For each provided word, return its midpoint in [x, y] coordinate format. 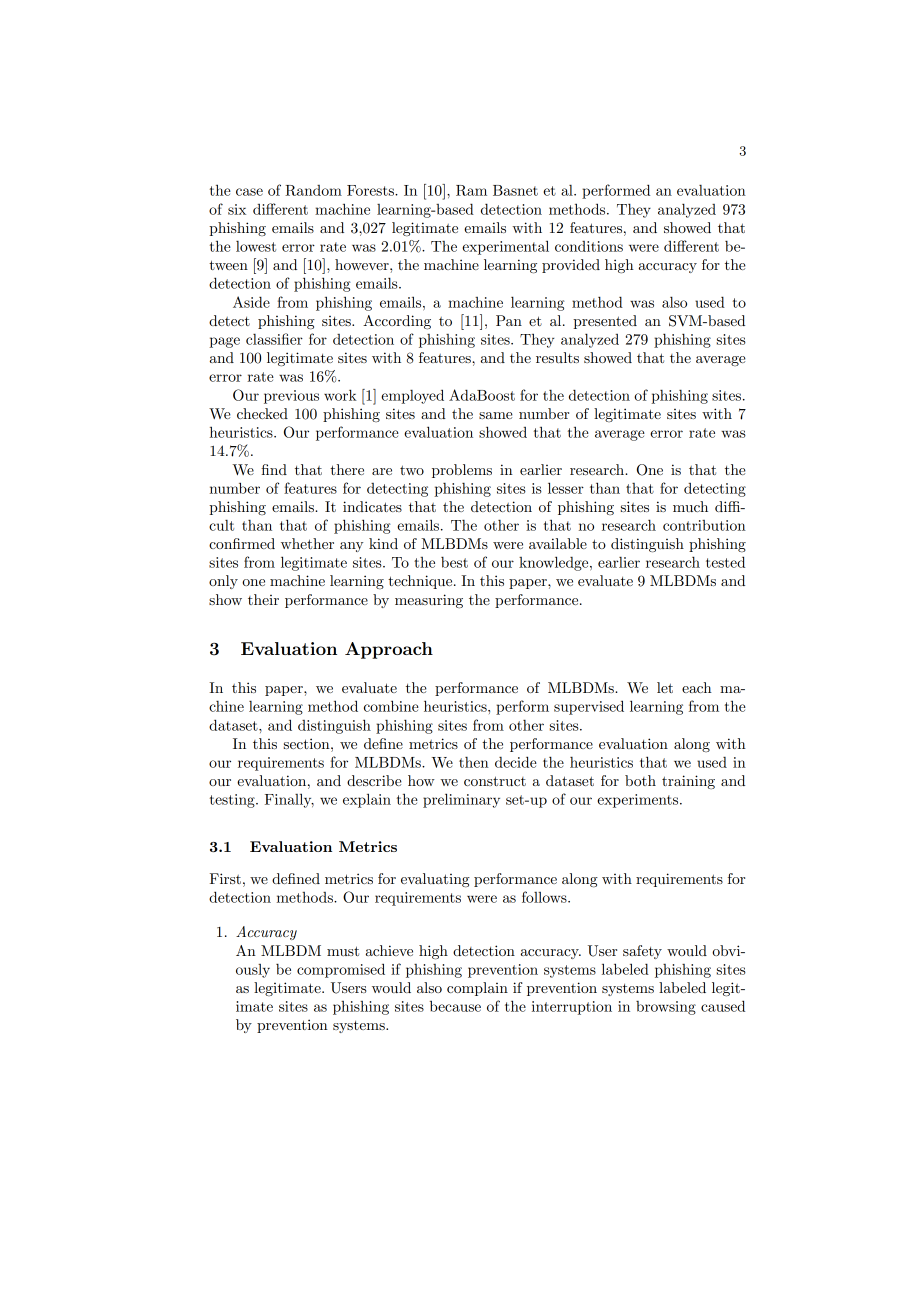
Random [313, 190]
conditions [589, 246]
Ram [471, 190]
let [665, 687]
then [474, 762]
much [690, 506]
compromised [341, 970]
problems [462, 471]
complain [477, 989]
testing [233, 801]
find [274, 469]
